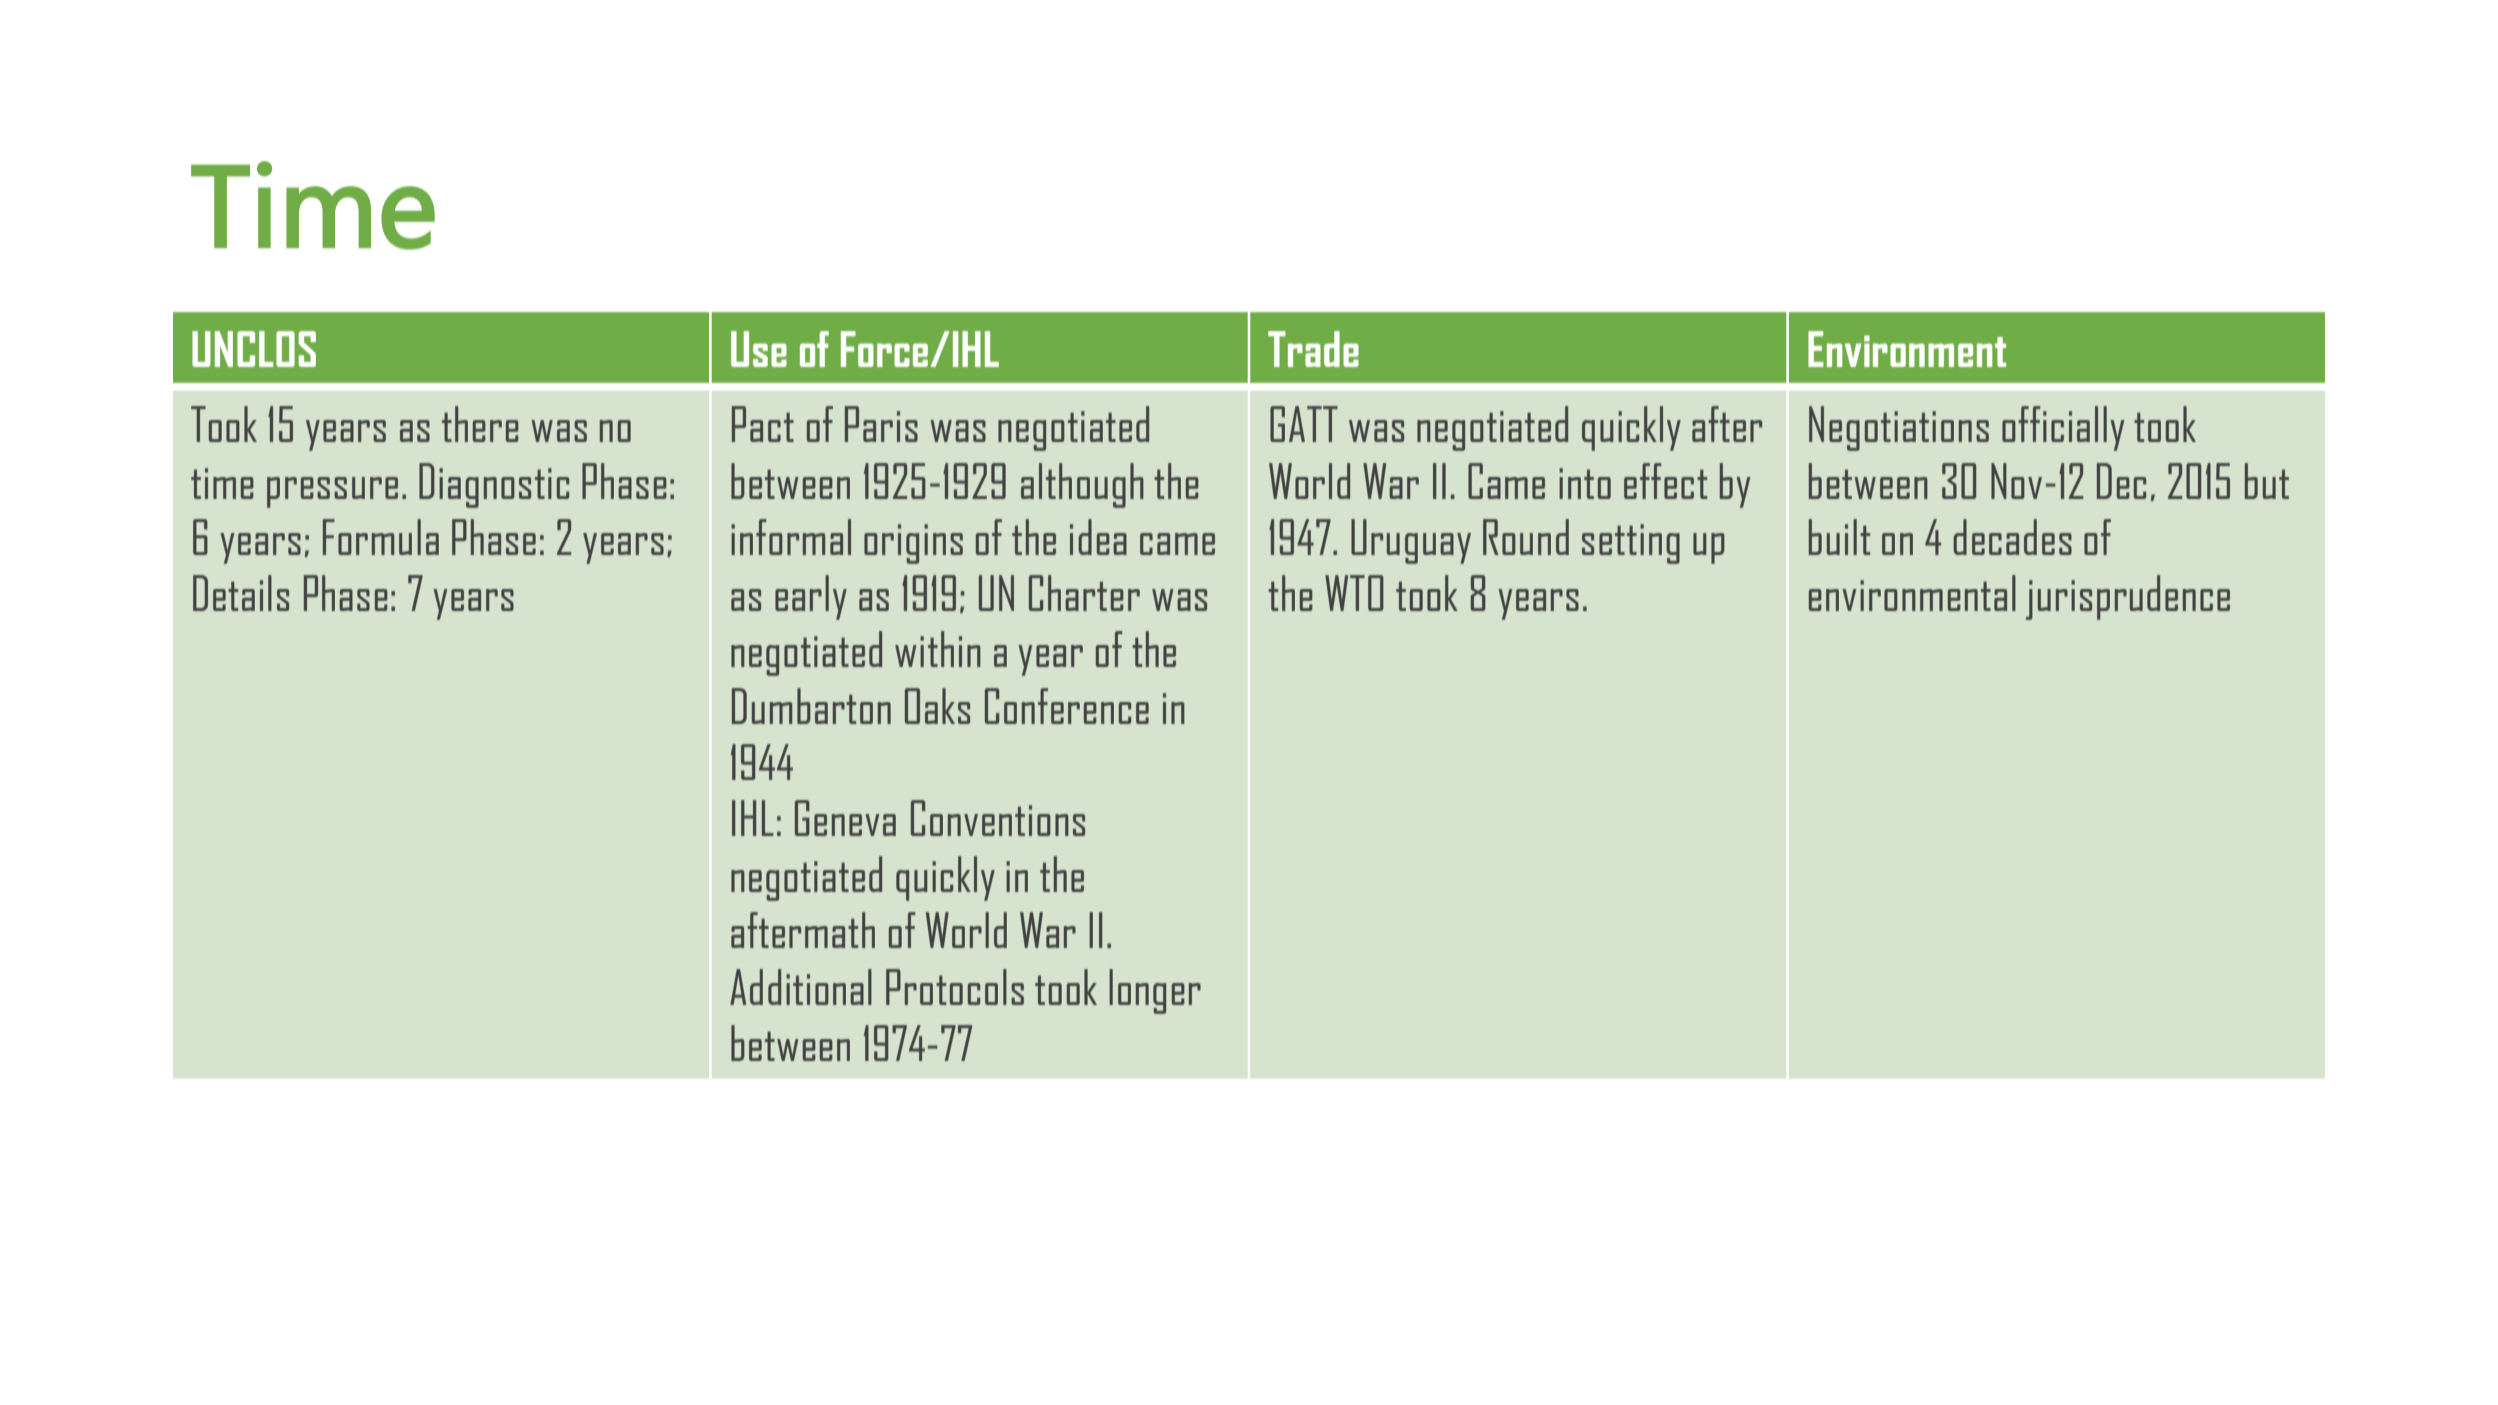 This screenshot has width=2498, height=1405. What do you see at coordinates (955, 987) in the screenshot?
I see `Protocols` at bounding box center [955, 987].
